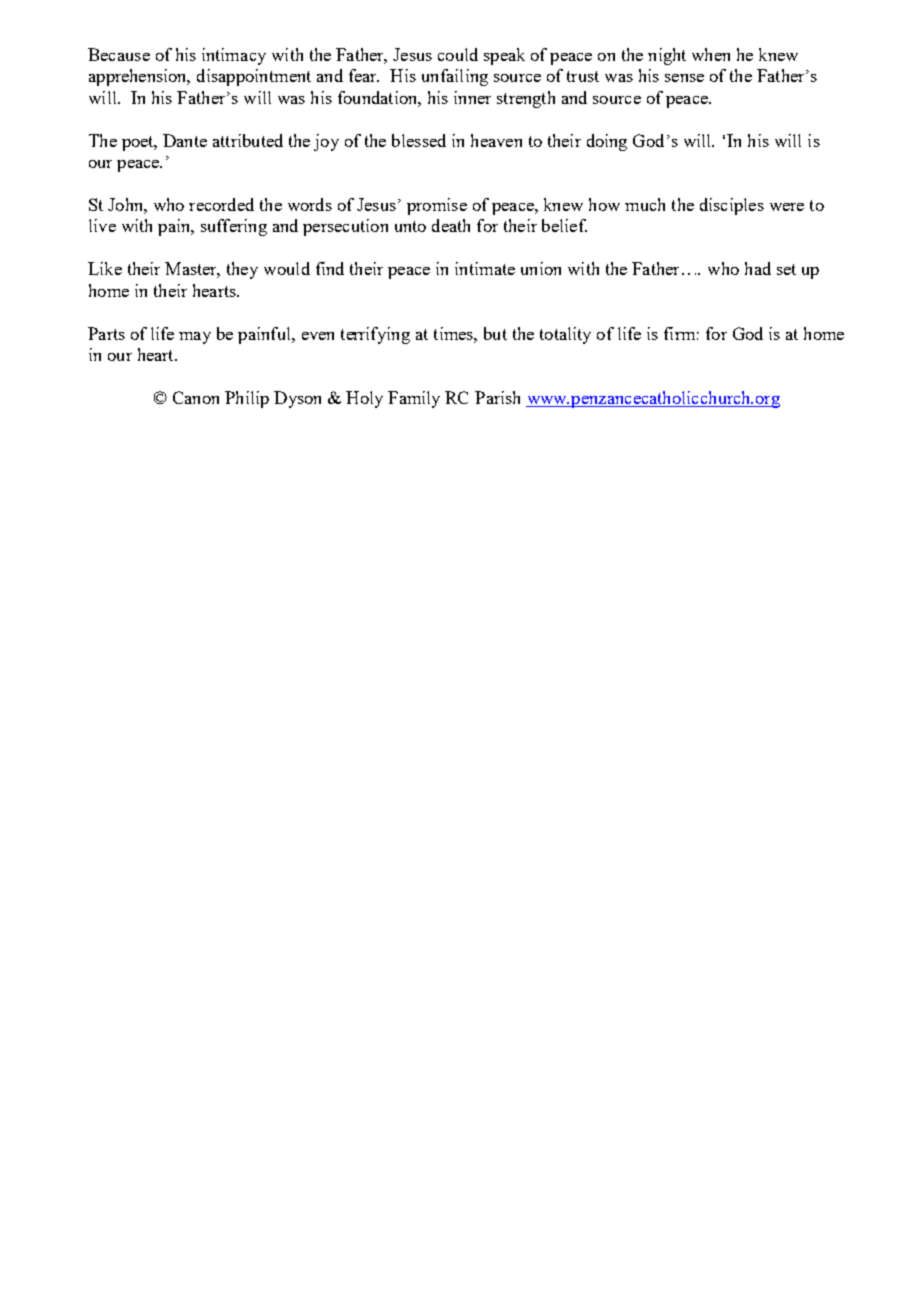  I want to click on disciples, so click(732, 206).
